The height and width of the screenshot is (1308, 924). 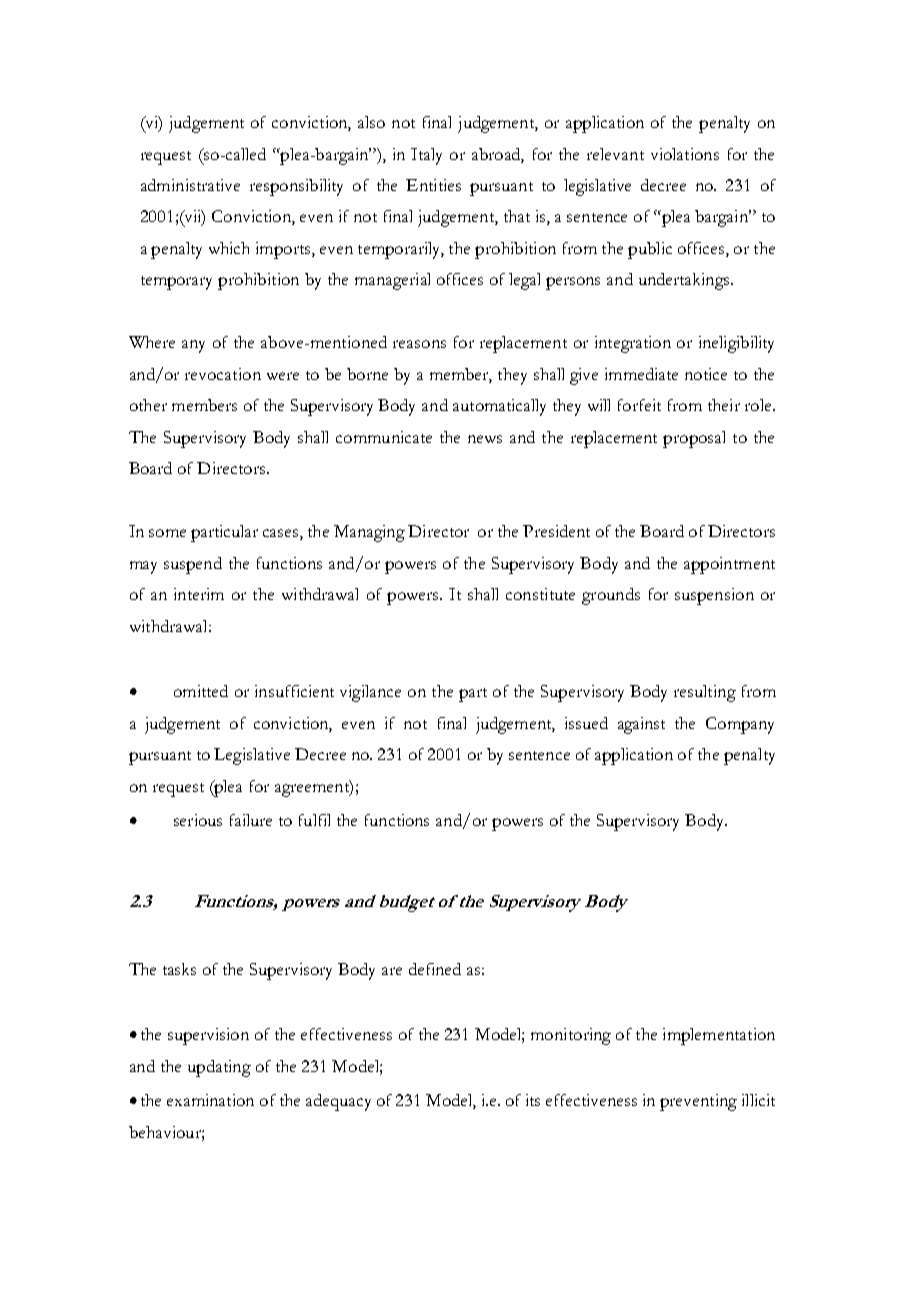 I want to click on its, so click(x=533, y=1100).
